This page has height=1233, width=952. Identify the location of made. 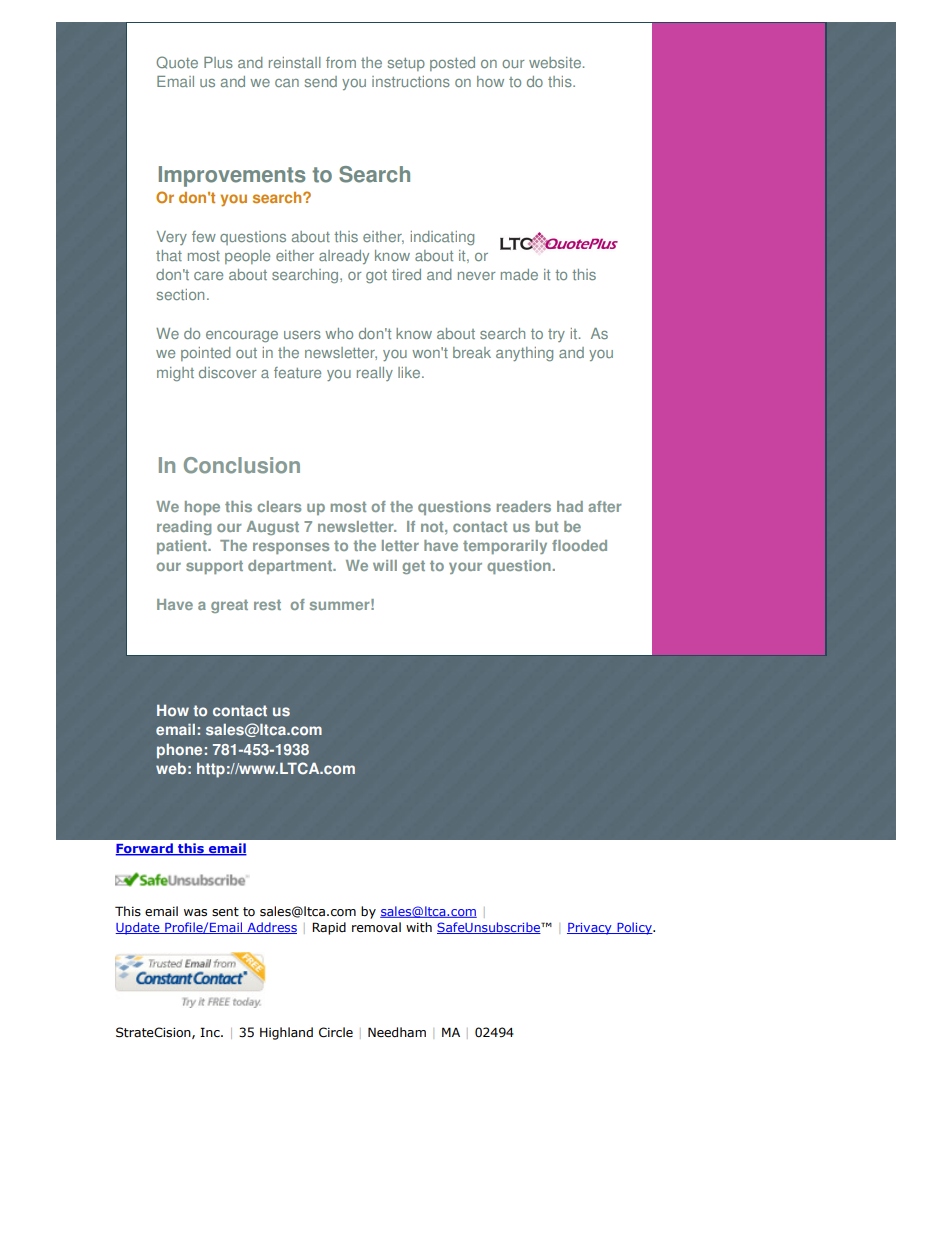
(519, 274).
